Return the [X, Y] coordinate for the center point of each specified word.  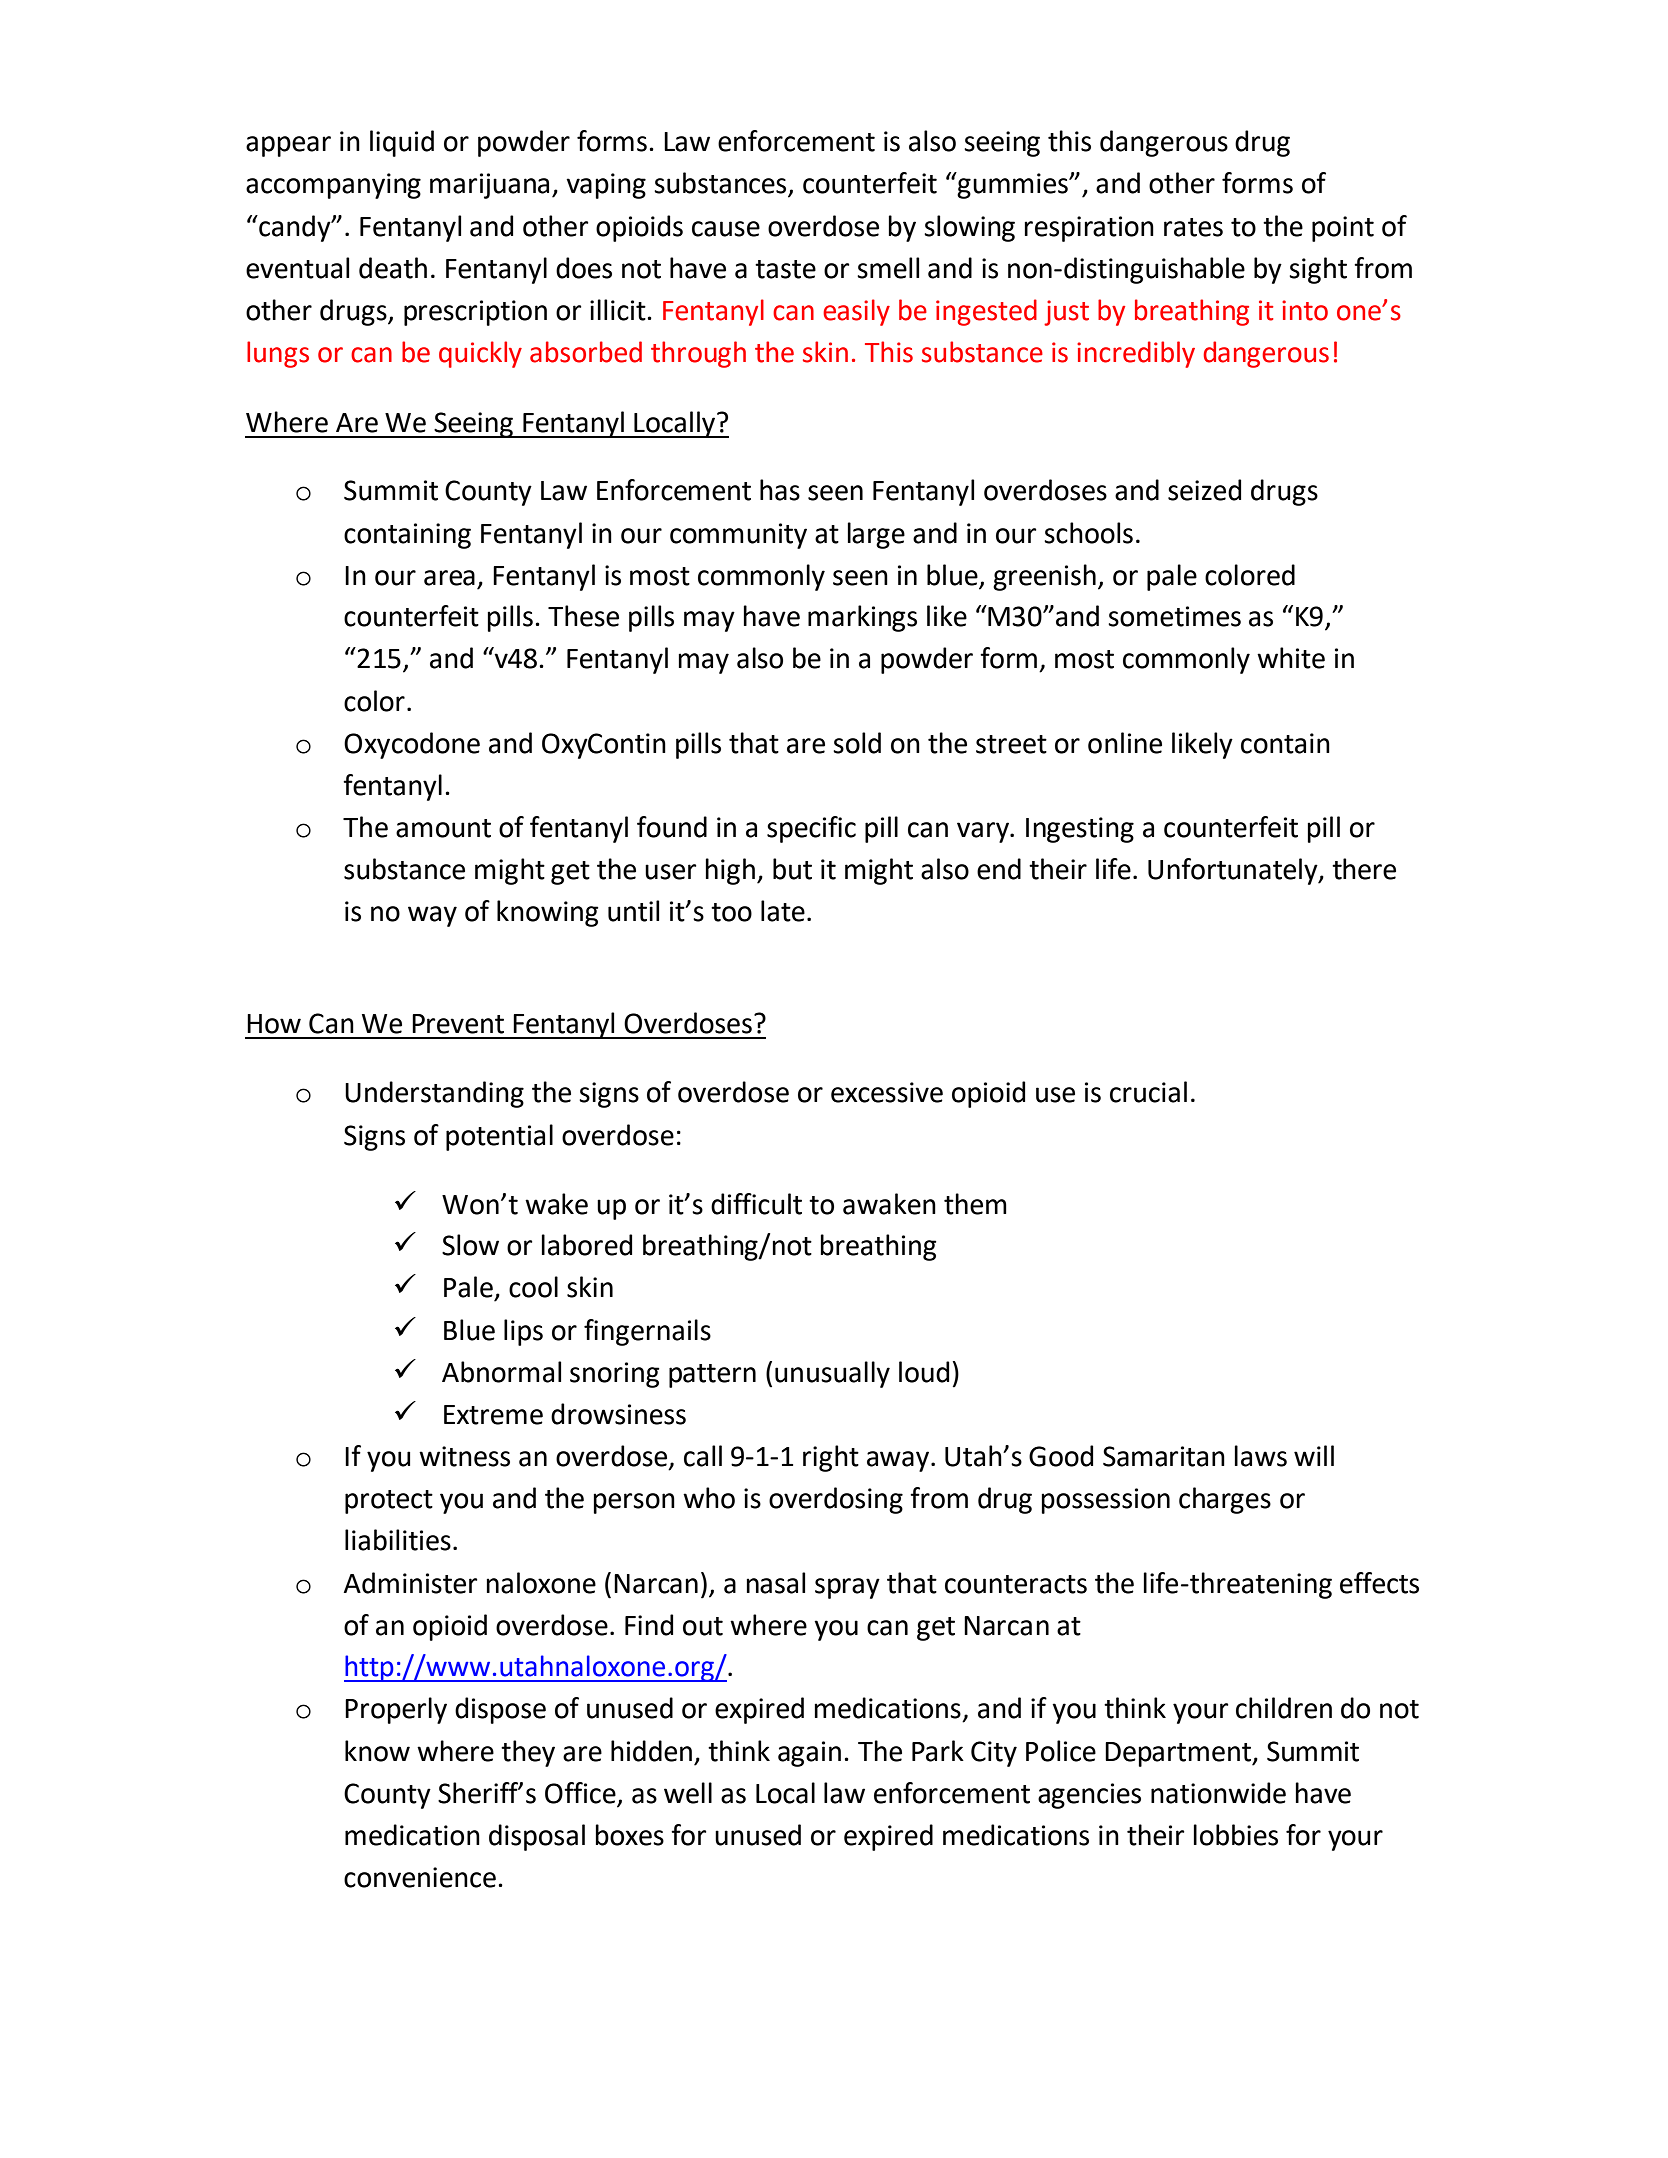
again [809, 1754]
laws [1260, 1456]
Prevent [458, 1024]
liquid [402, 143]
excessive [887, 1092]
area [449, 578]
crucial [1148, 1092]
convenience [420, 1877]
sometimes [1174, 616]
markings [862, 618]
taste [785, 269]
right [831, 1458]
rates [1193, 227]
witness [464, 1456]
